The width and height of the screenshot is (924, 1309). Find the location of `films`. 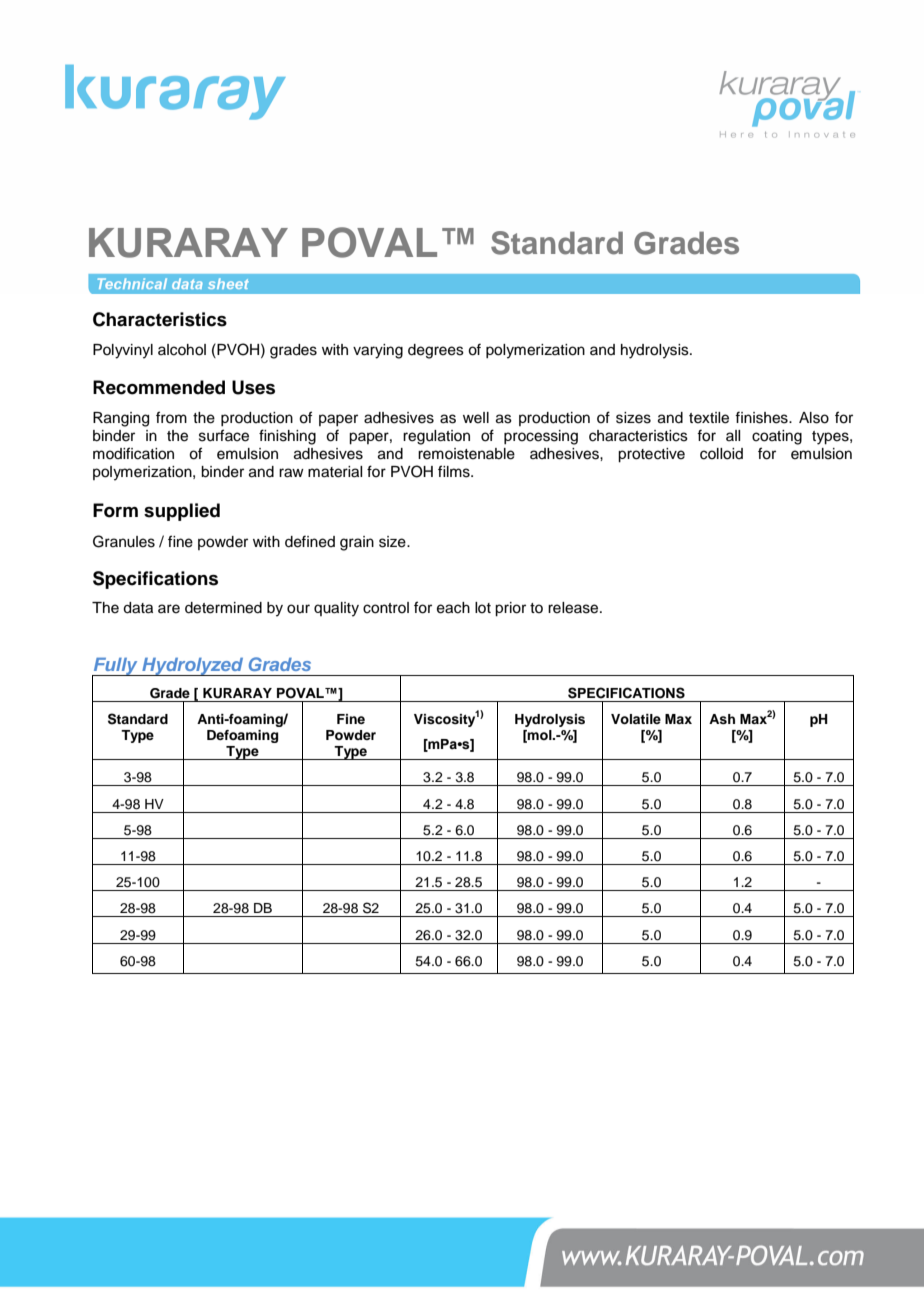

films is located at coordinates (455, 471).
